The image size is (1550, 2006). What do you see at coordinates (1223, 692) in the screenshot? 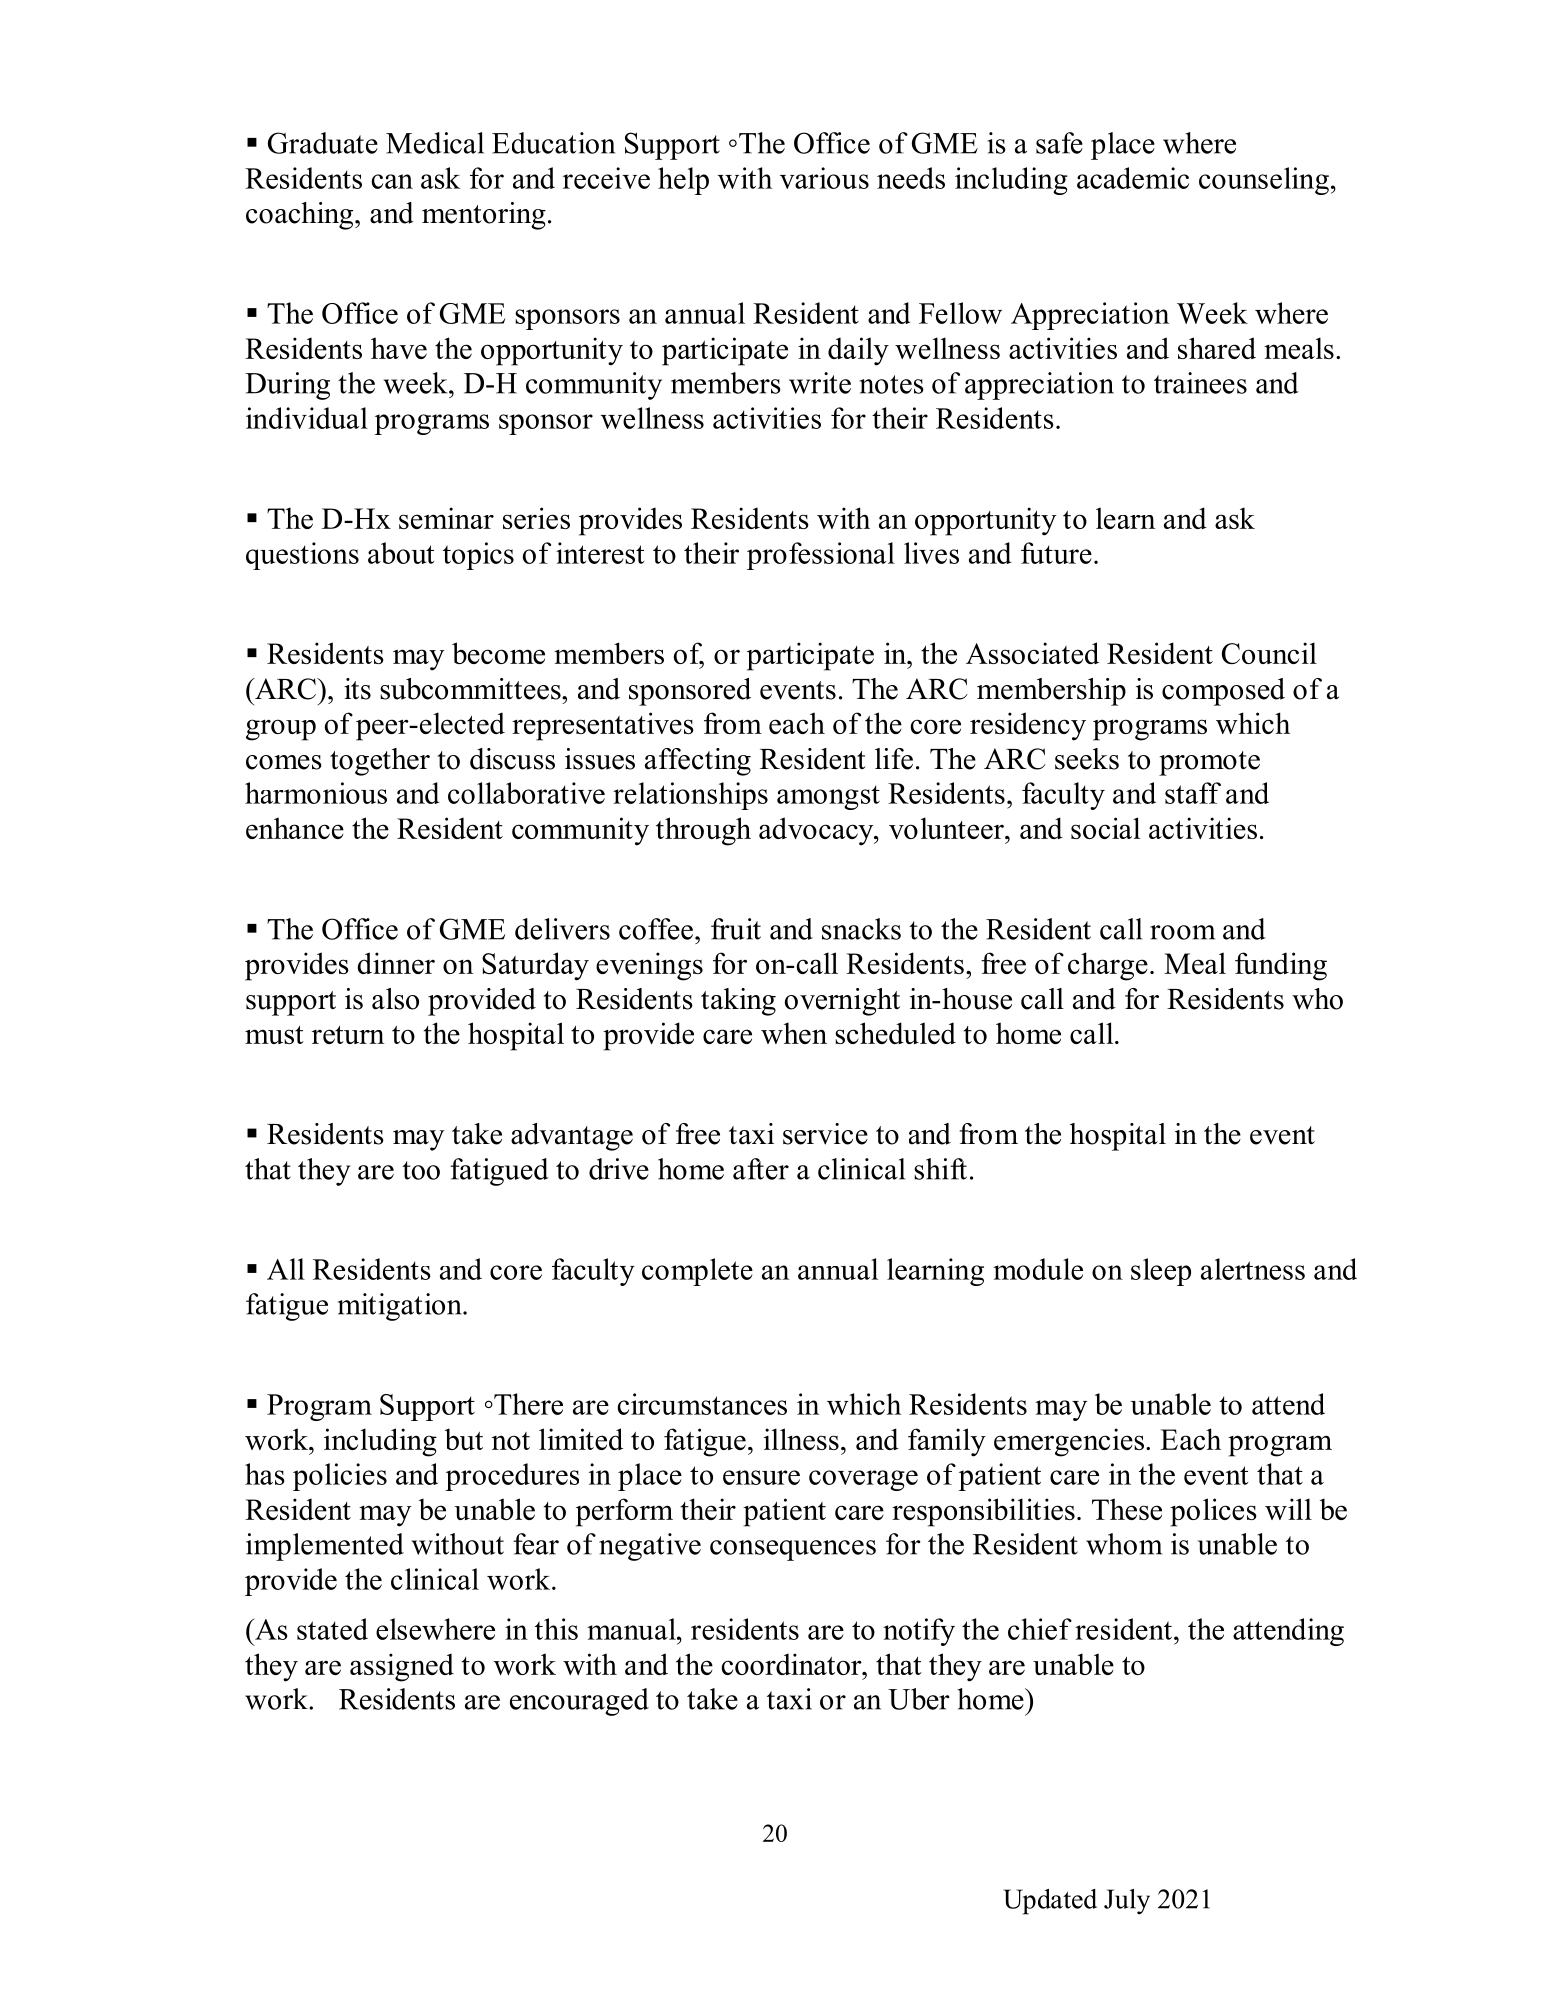
I see `composed` at bounding box center [1223, 692].
